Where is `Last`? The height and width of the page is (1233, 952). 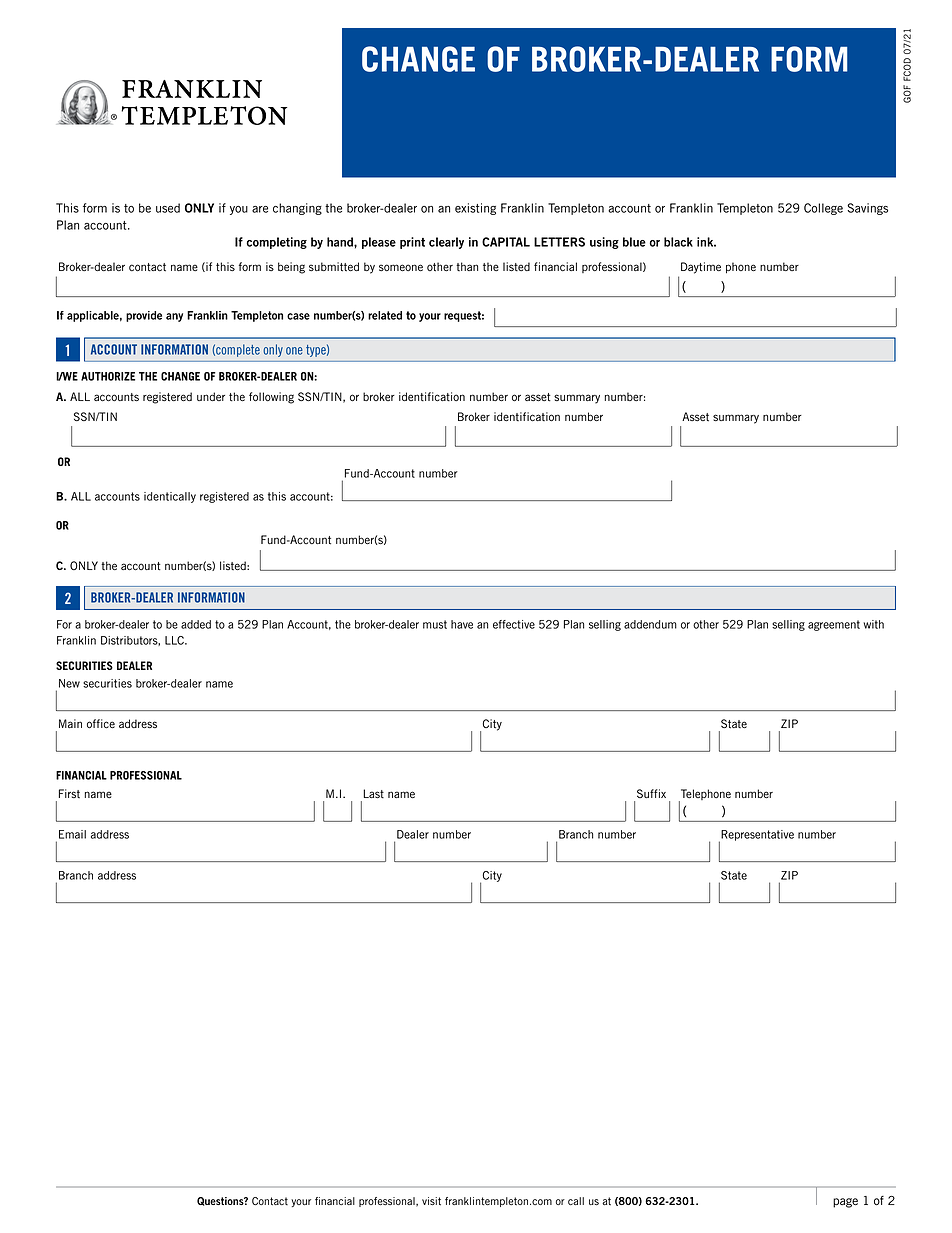
Last is located at coordinates (373, 794).
